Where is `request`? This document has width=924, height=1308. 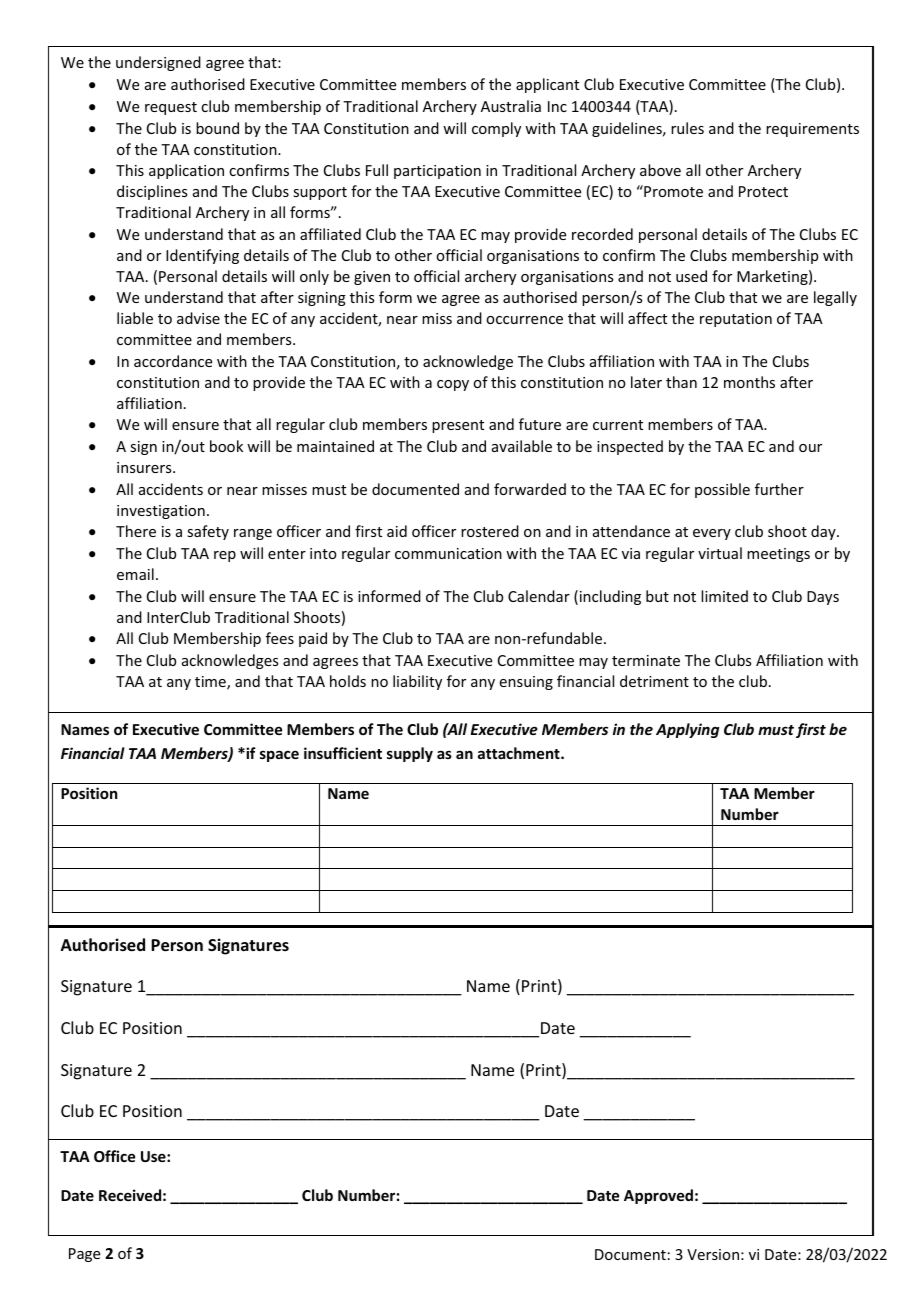 request is located at coordinates (171, 108).
